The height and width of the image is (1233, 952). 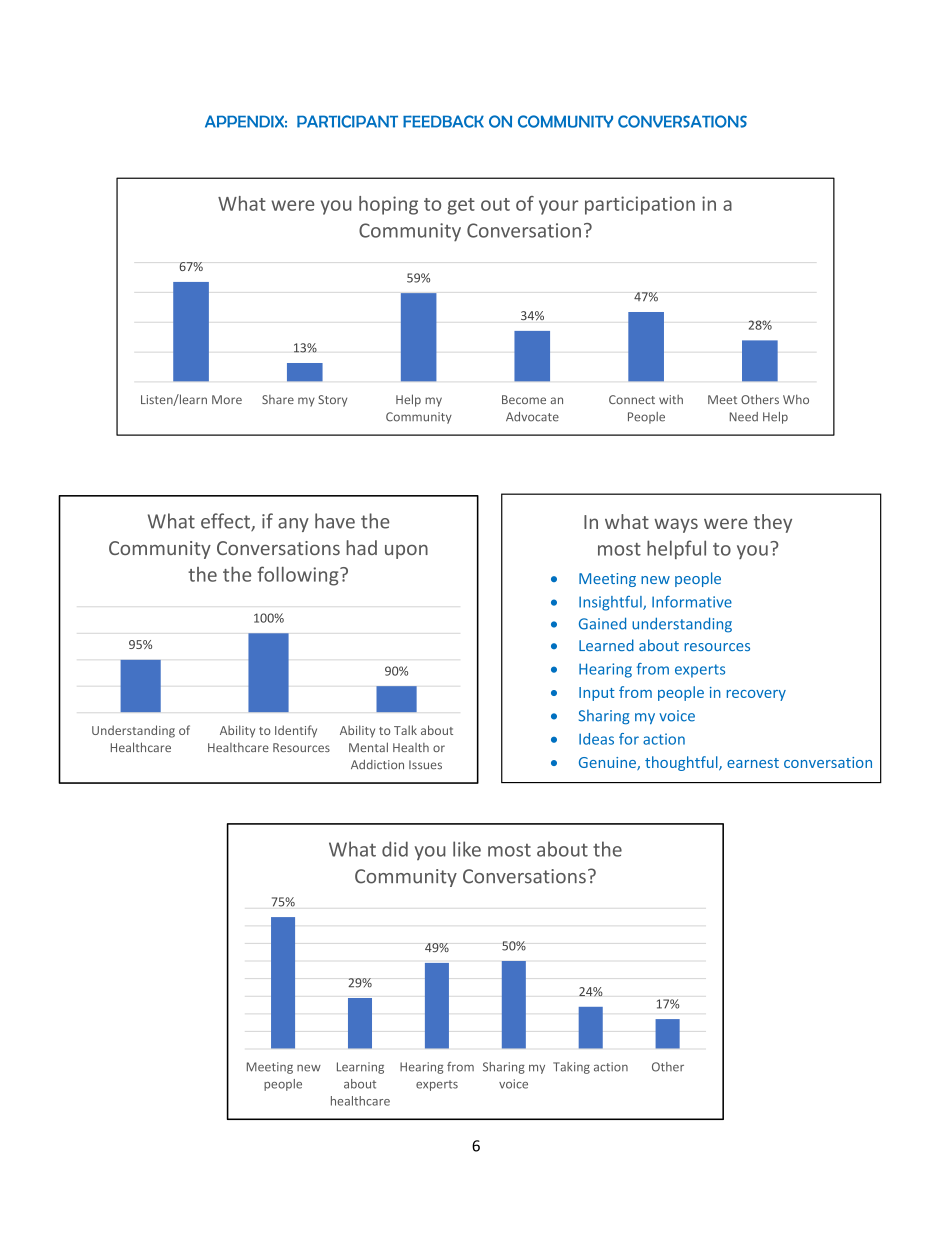 I want to click on Informative, so click(x=692, y=602).
